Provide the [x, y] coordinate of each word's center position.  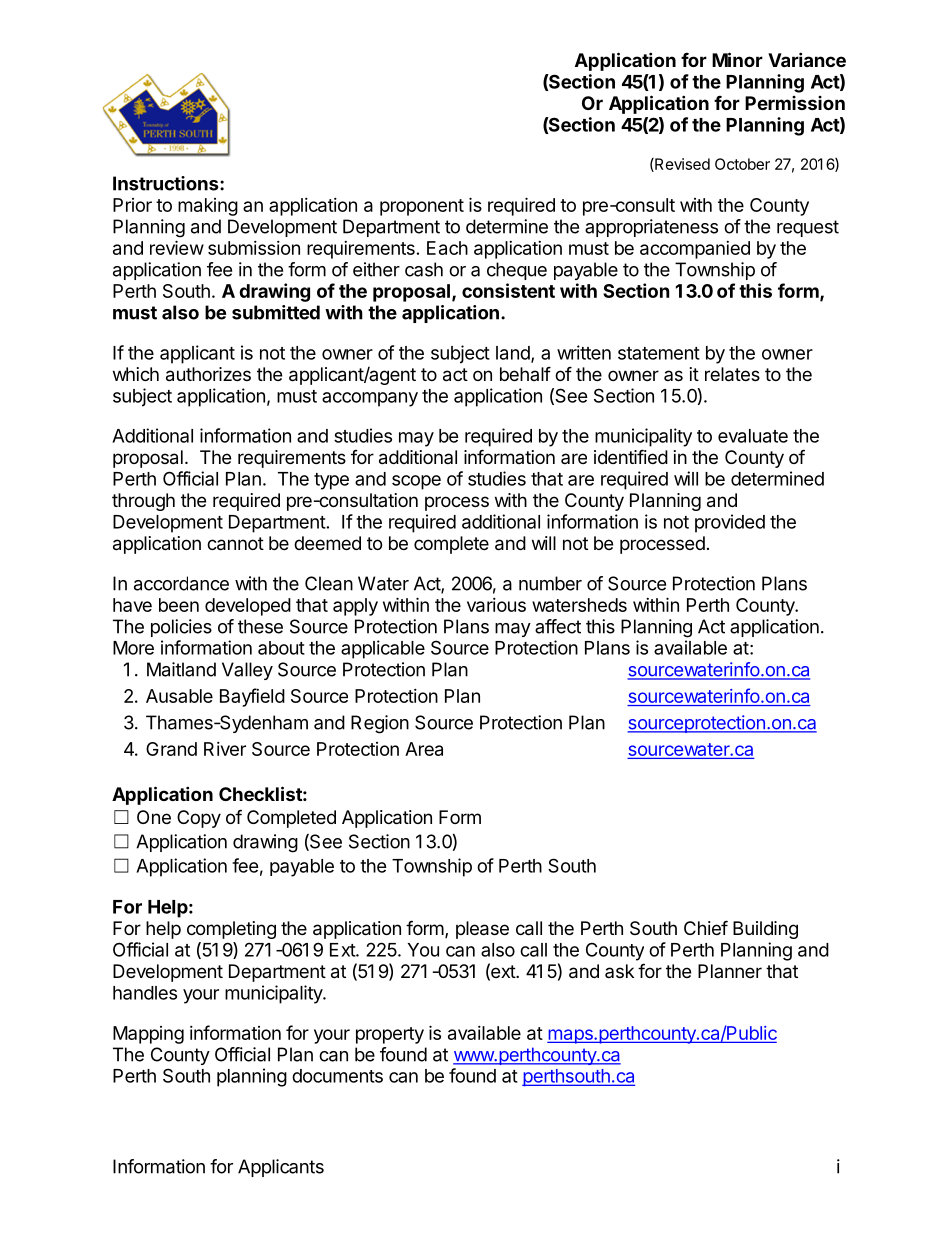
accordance [181, 583]
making [208, 207]
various [496, 605]
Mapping [148, 1035]
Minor [737, 59]
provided [730, 523]
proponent [422, 207]
